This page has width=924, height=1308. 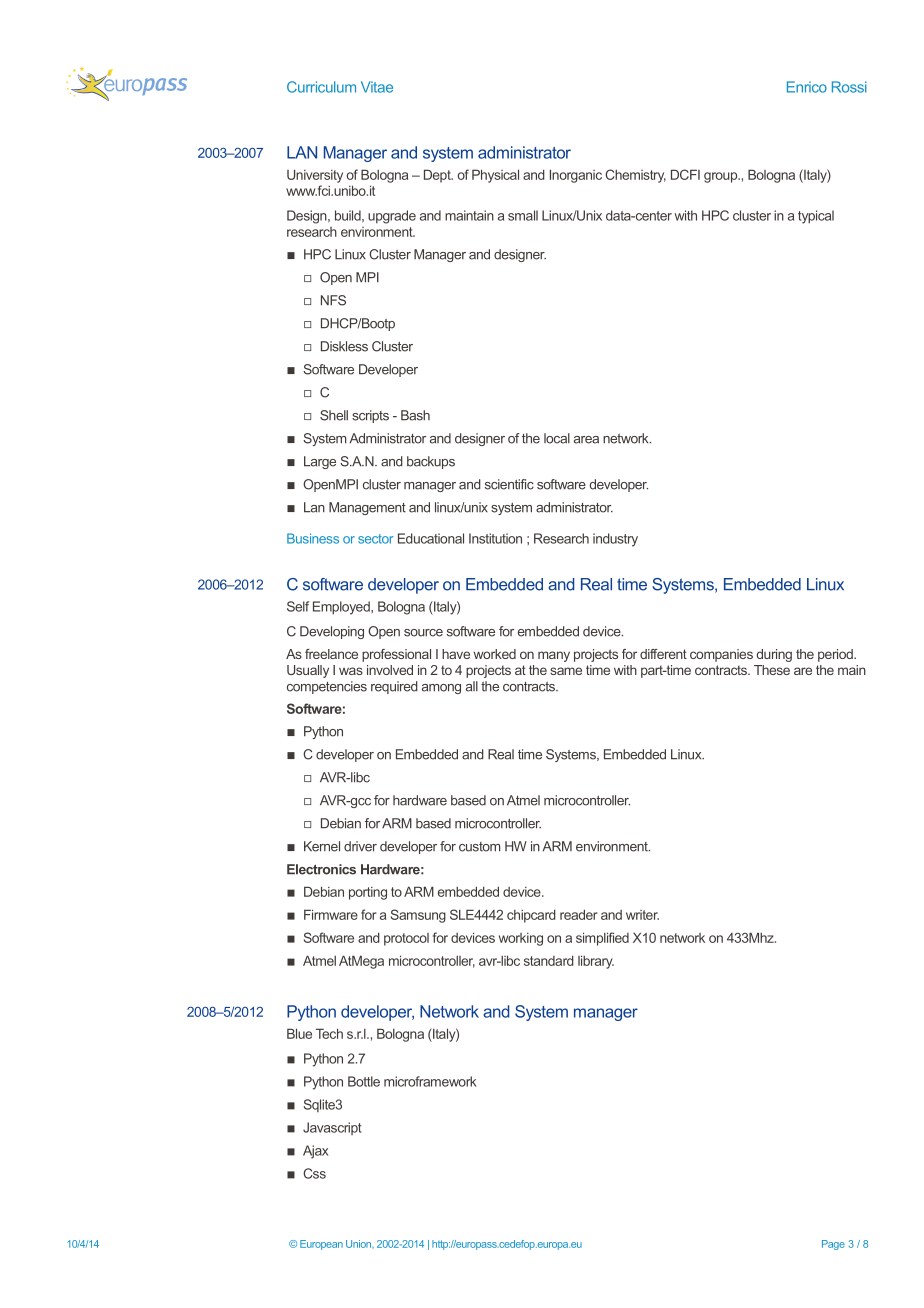 What do you see at coordinates (807, 87) in the page?
I see `Enrico` at bounding box center [807, 87].
